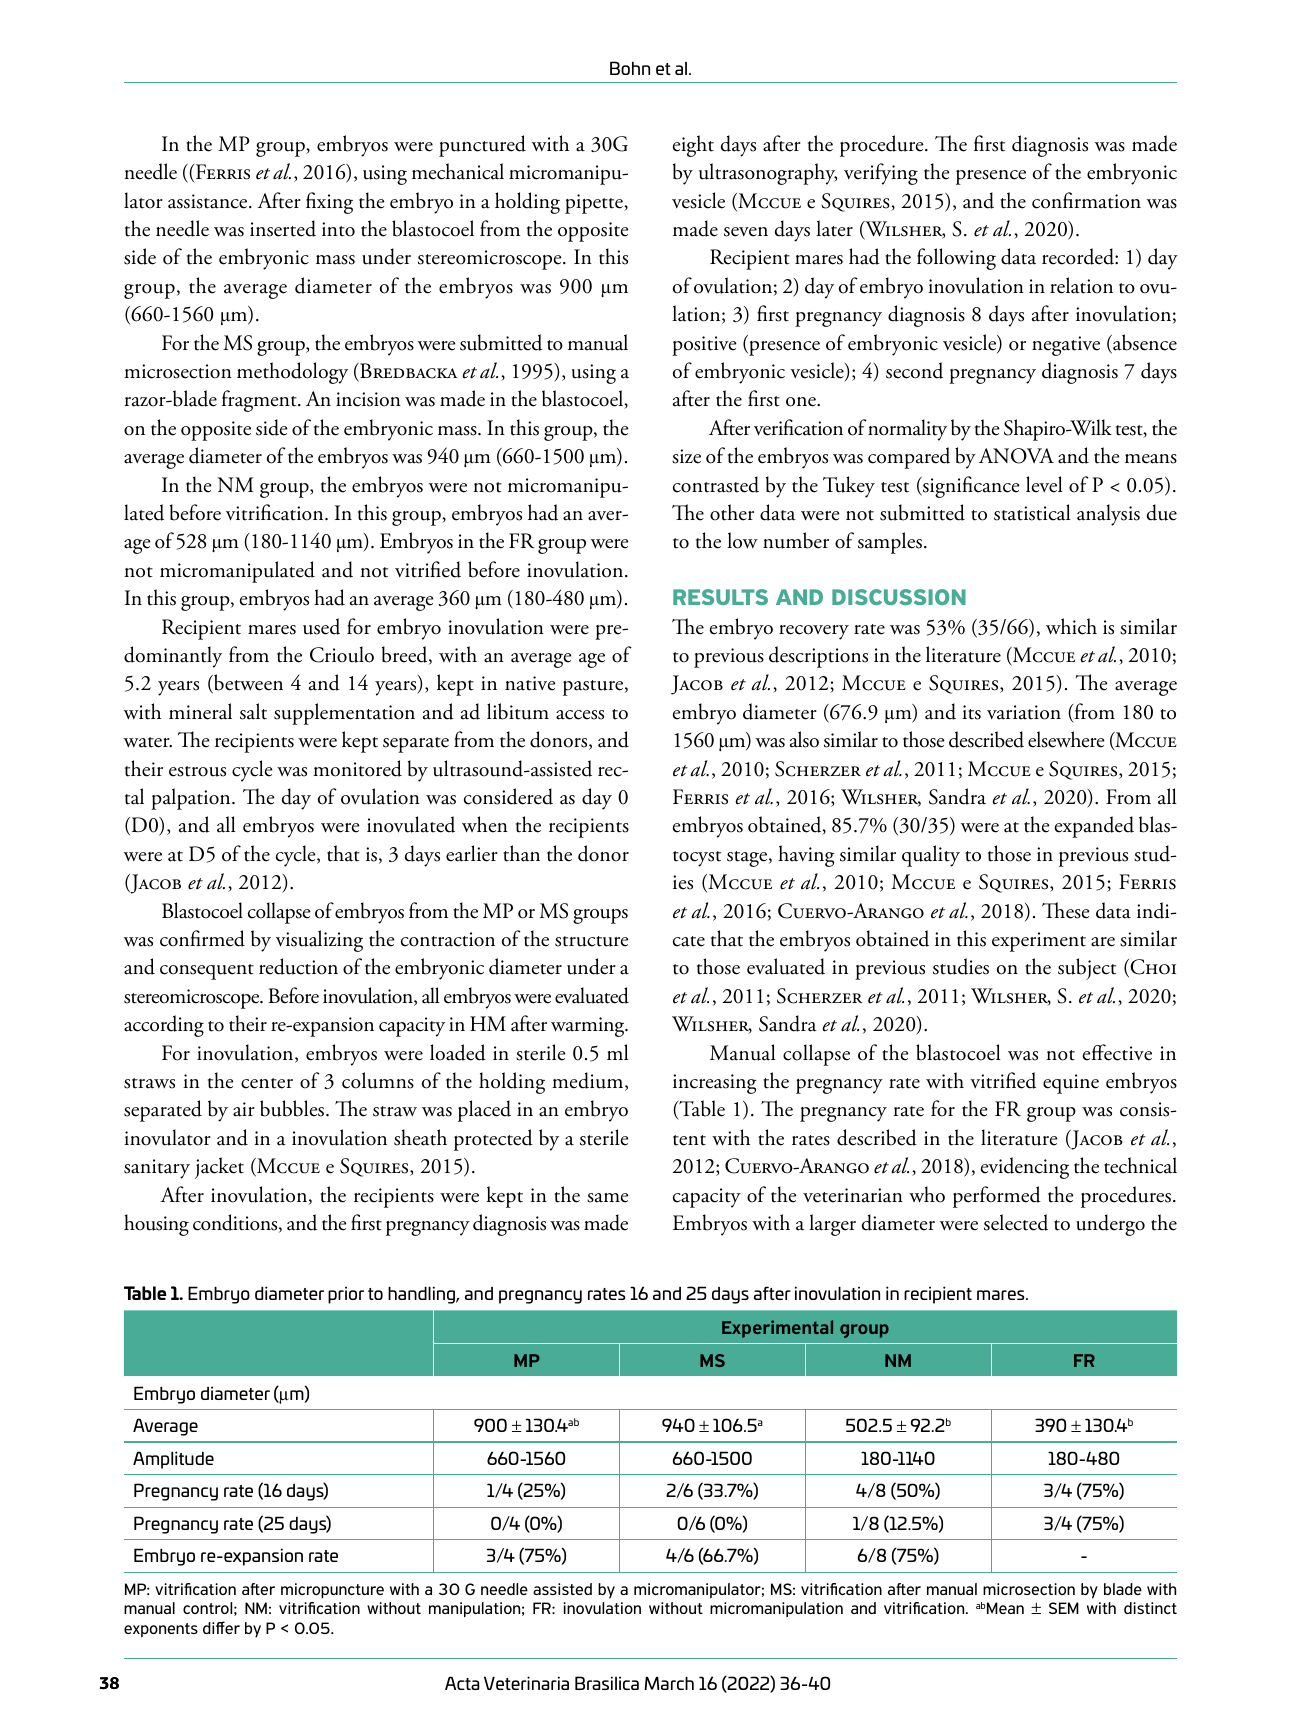  What do you see at coordinates (693, 146) in the screenshot?
I see `eight` at bounding box center [693, 146].
